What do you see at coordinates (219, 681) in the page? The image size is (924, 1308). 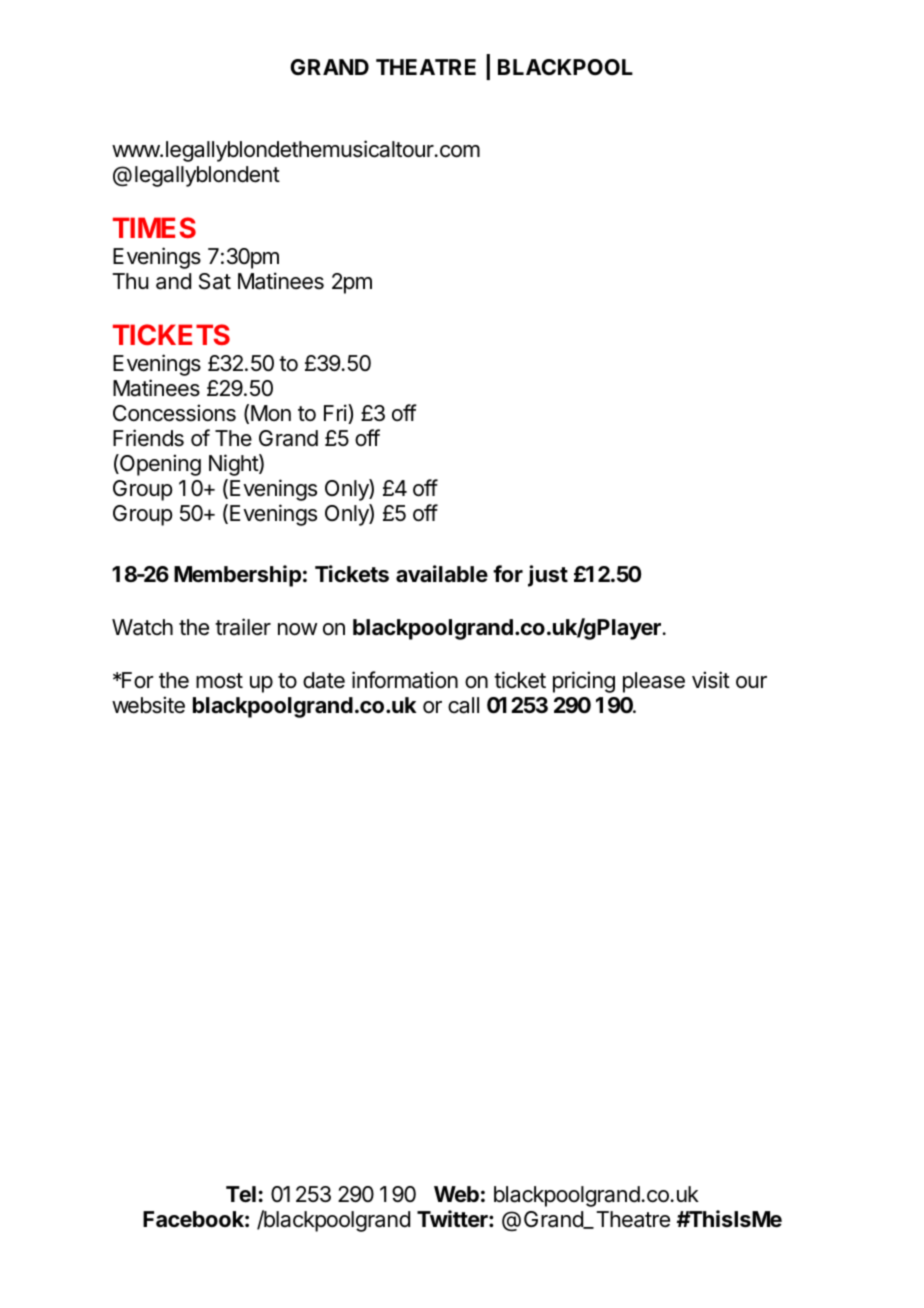 I see `most` at bounding box center [219, 681].
